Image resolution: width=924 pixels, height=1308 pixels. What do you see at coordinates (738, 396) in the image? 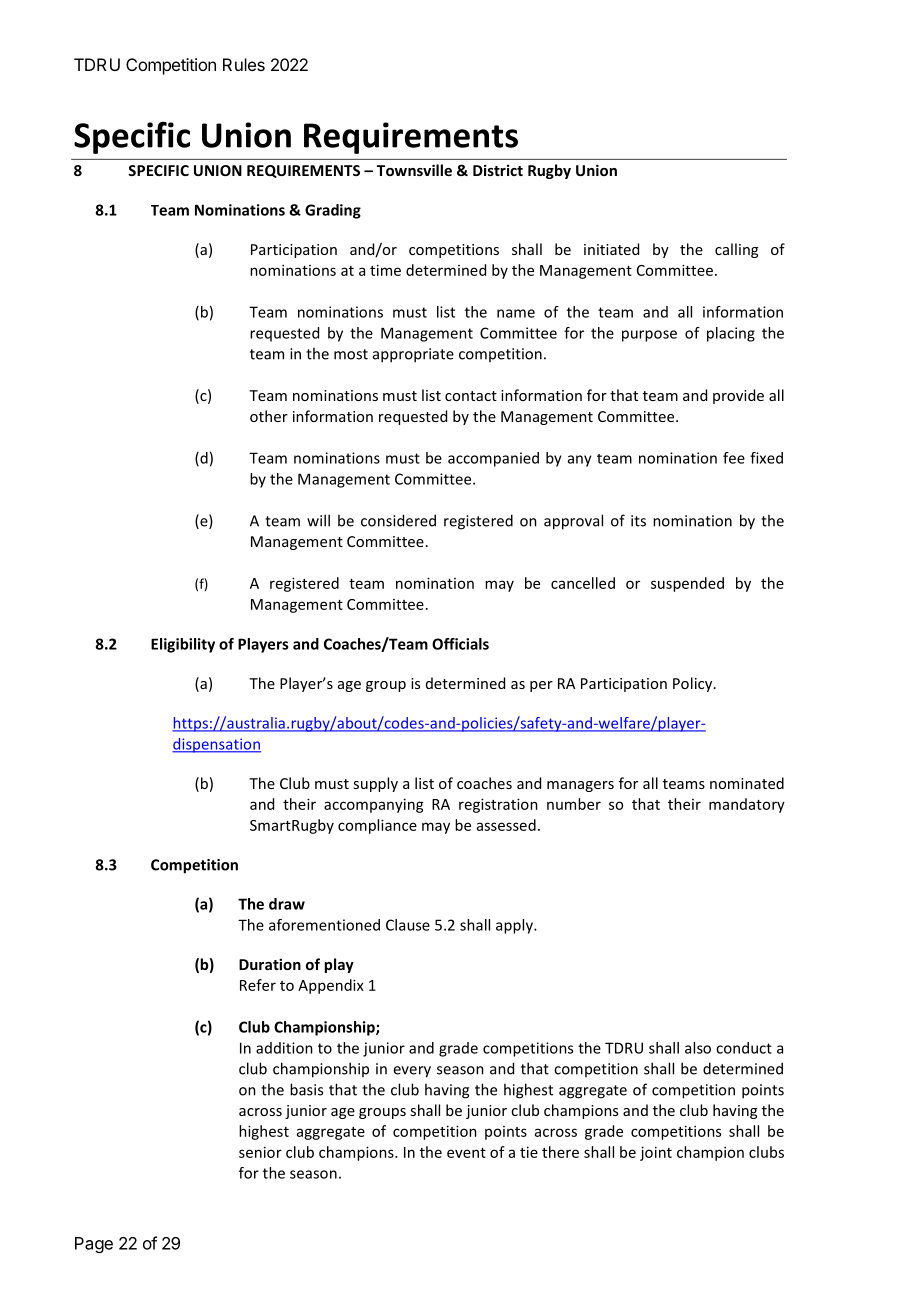
I see `provide` at bounding box center [738, 396].
